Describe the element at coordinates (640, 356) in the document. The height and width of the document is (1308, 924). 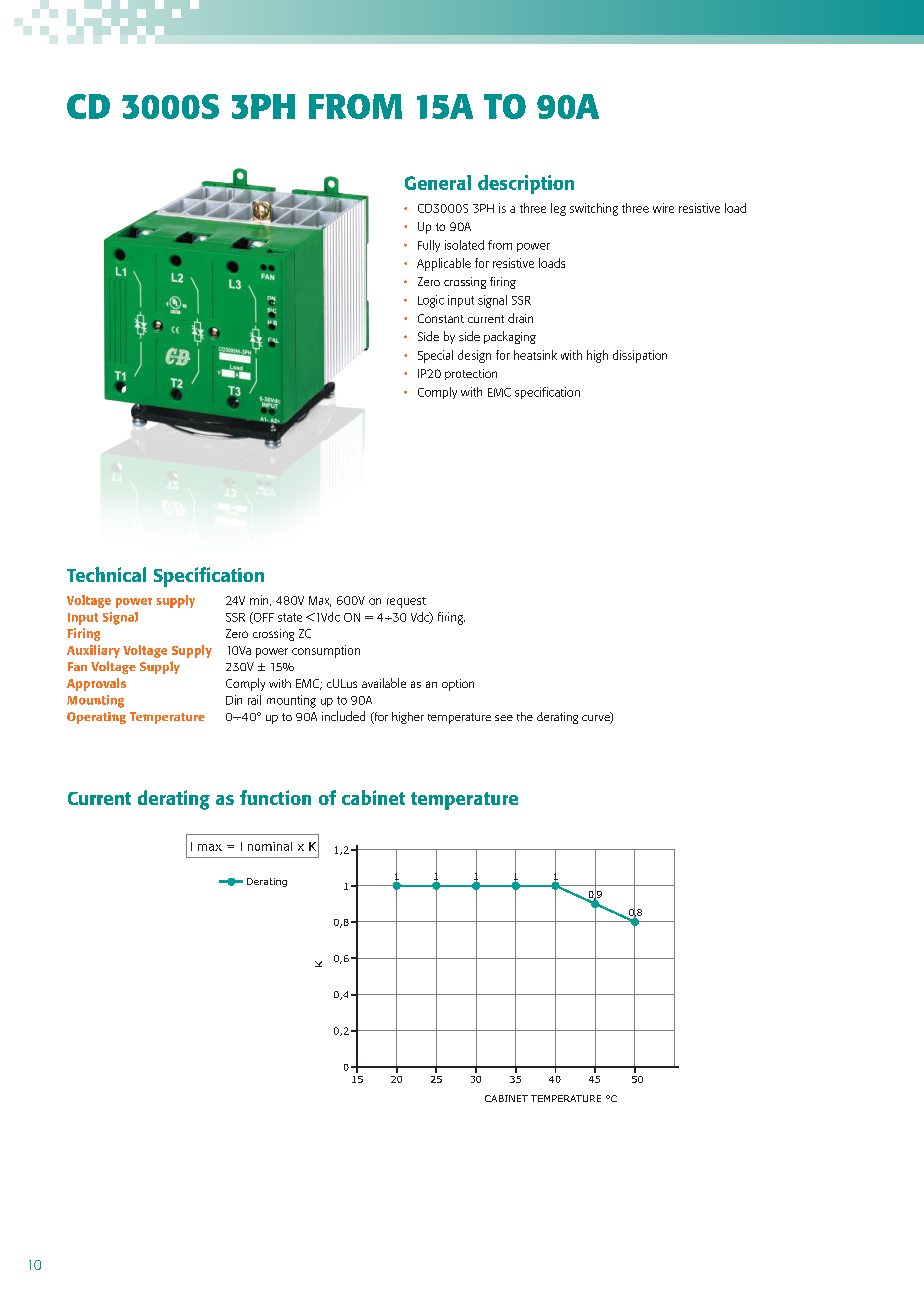
I see `dissipation` at that location.
